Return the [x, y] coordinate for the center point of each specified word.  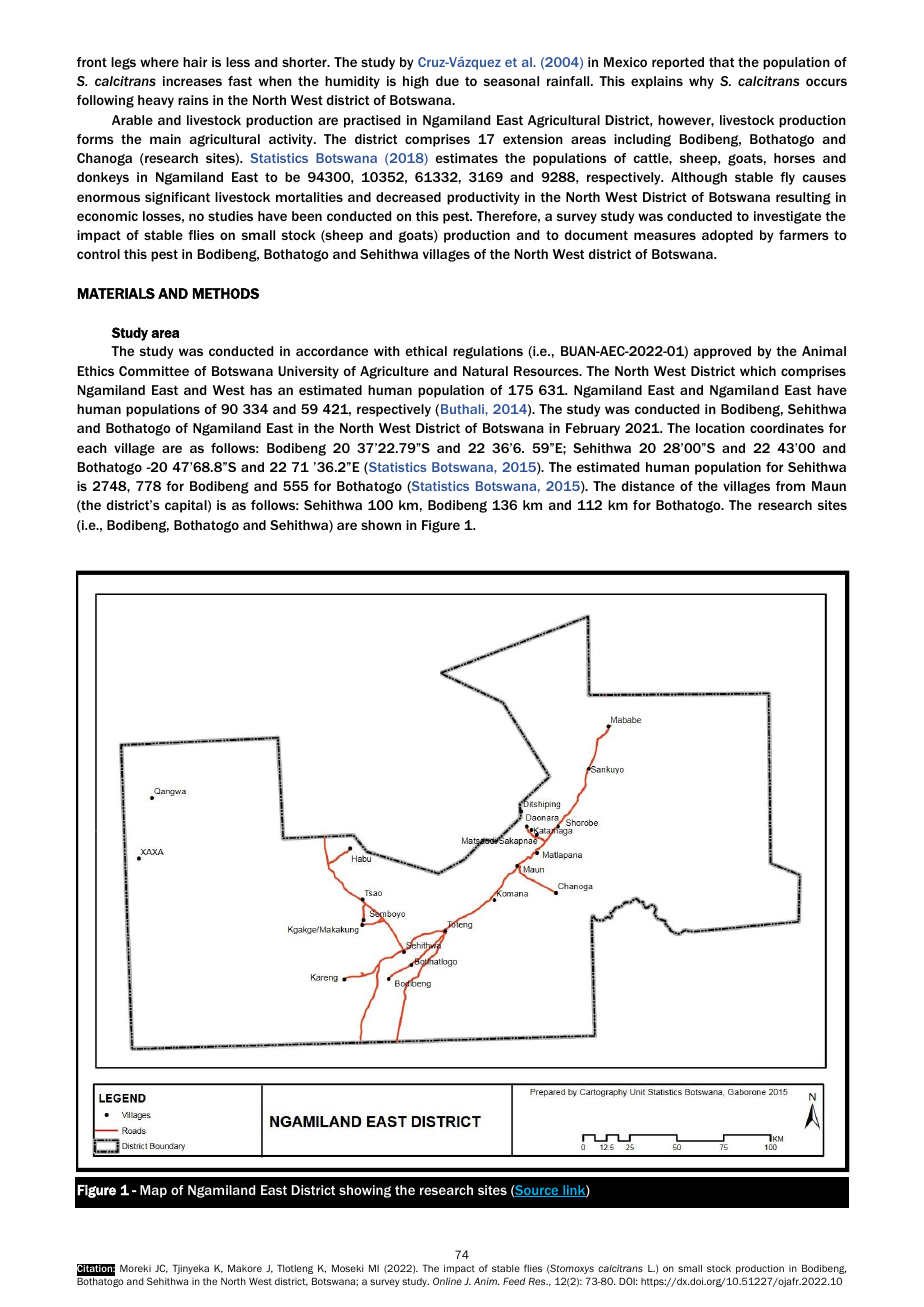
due [447, 81]
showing [365, 1191]
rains [193, 100]
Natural [485, 371]
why [701, 82]
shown [381, 525]
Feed [514, 1281]
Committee [154, 371]
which [758, 371]
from [790, 486]
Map [153, 1191]
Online [447, 1281]
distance [648, 486]
